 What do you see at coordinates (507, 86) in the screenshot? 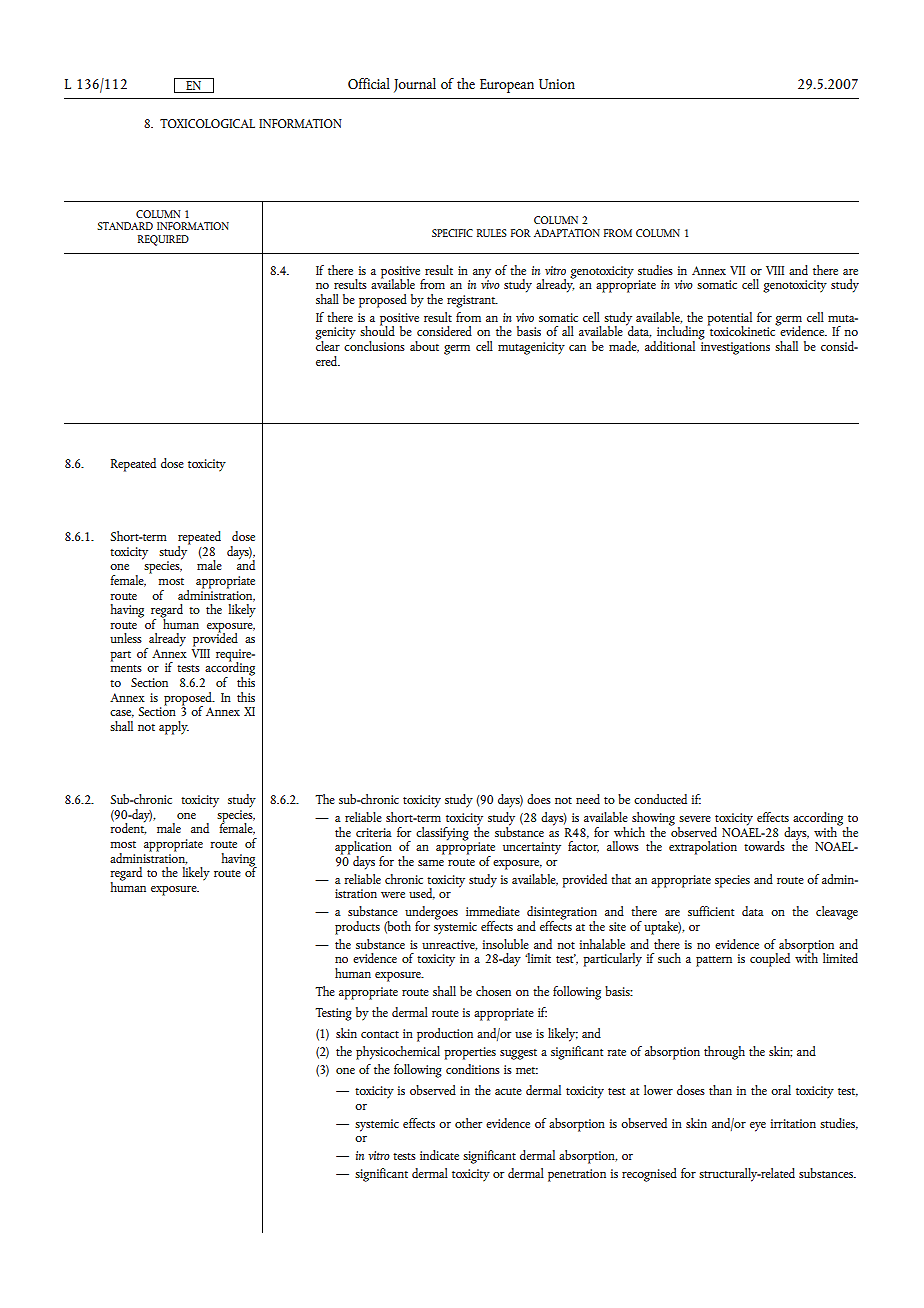
I see `European` at bounding box center [507, 86].
